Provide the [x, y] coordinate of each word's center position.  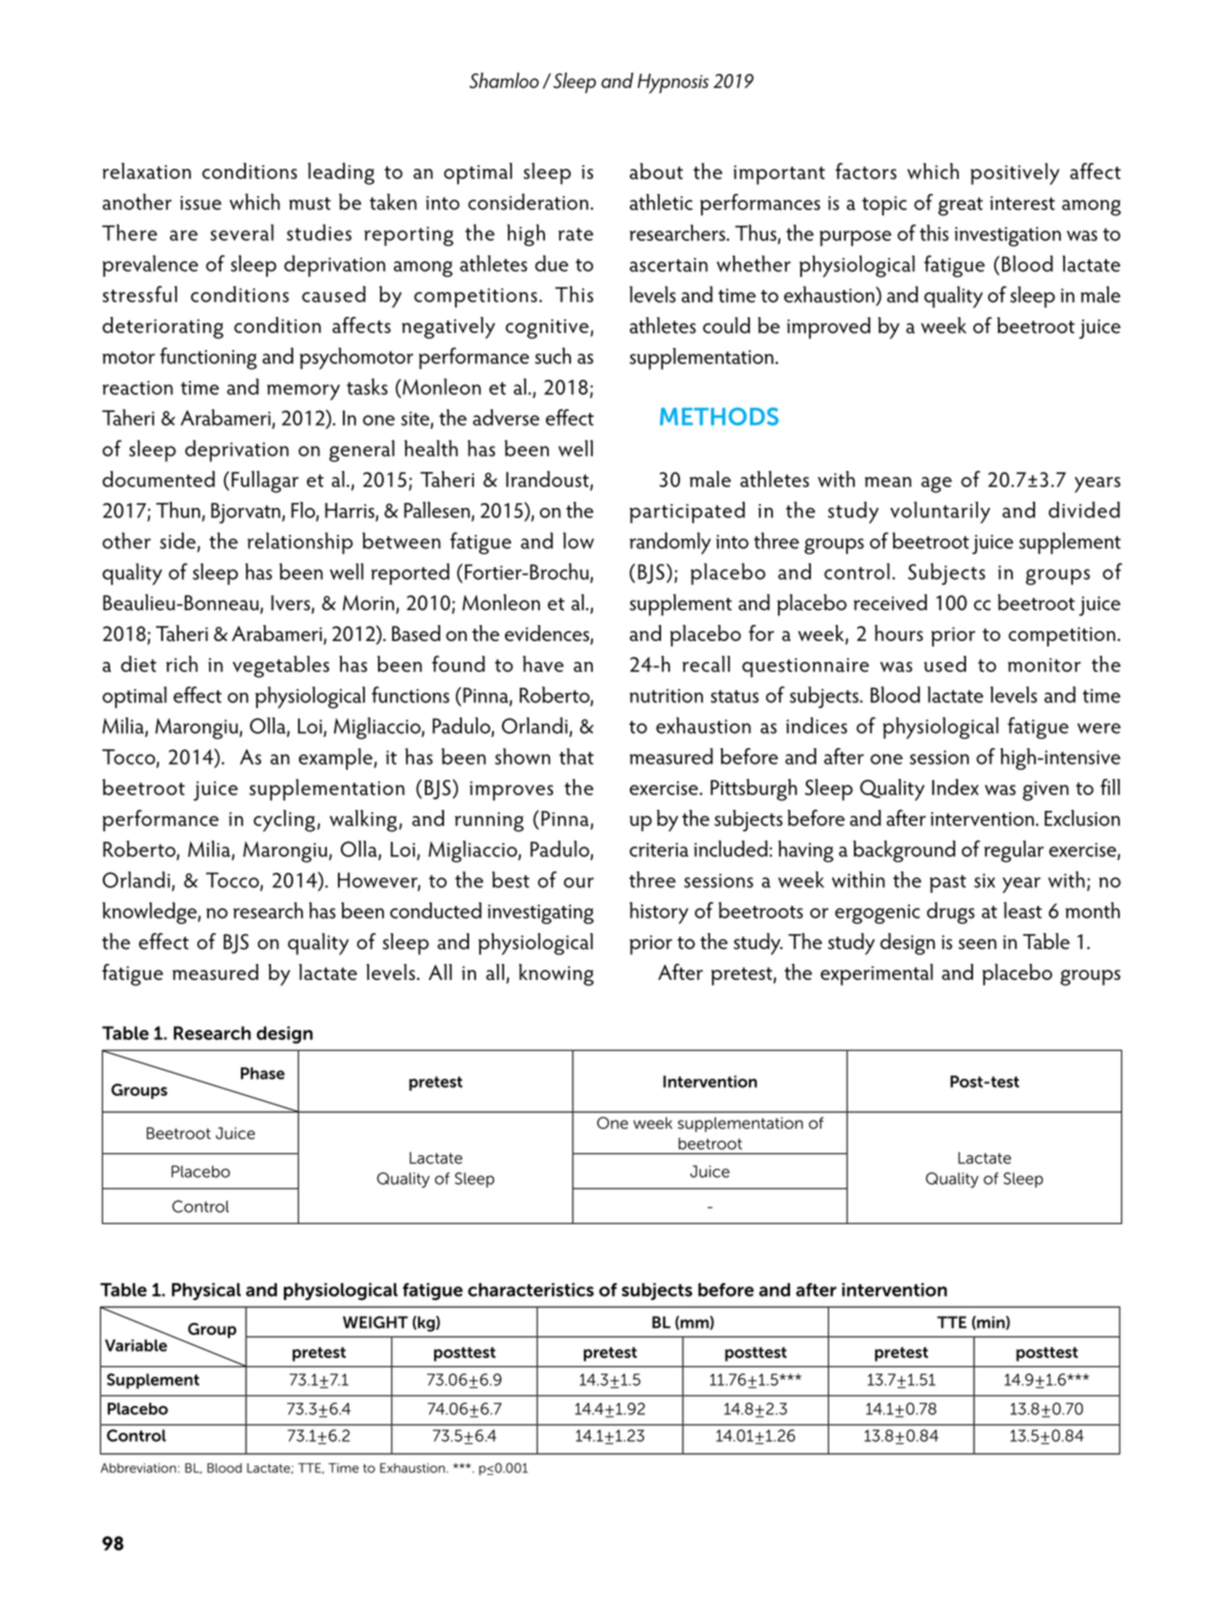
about [656, 171]
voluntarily [940, 512]
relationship [300, 543]
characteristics [531, 1290]
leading [341, 174]
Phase [263, 1073]
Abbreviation [138, 1468]
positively [1015, 174]
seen [977, 944]
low [578, 540]
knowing [556, 975]
